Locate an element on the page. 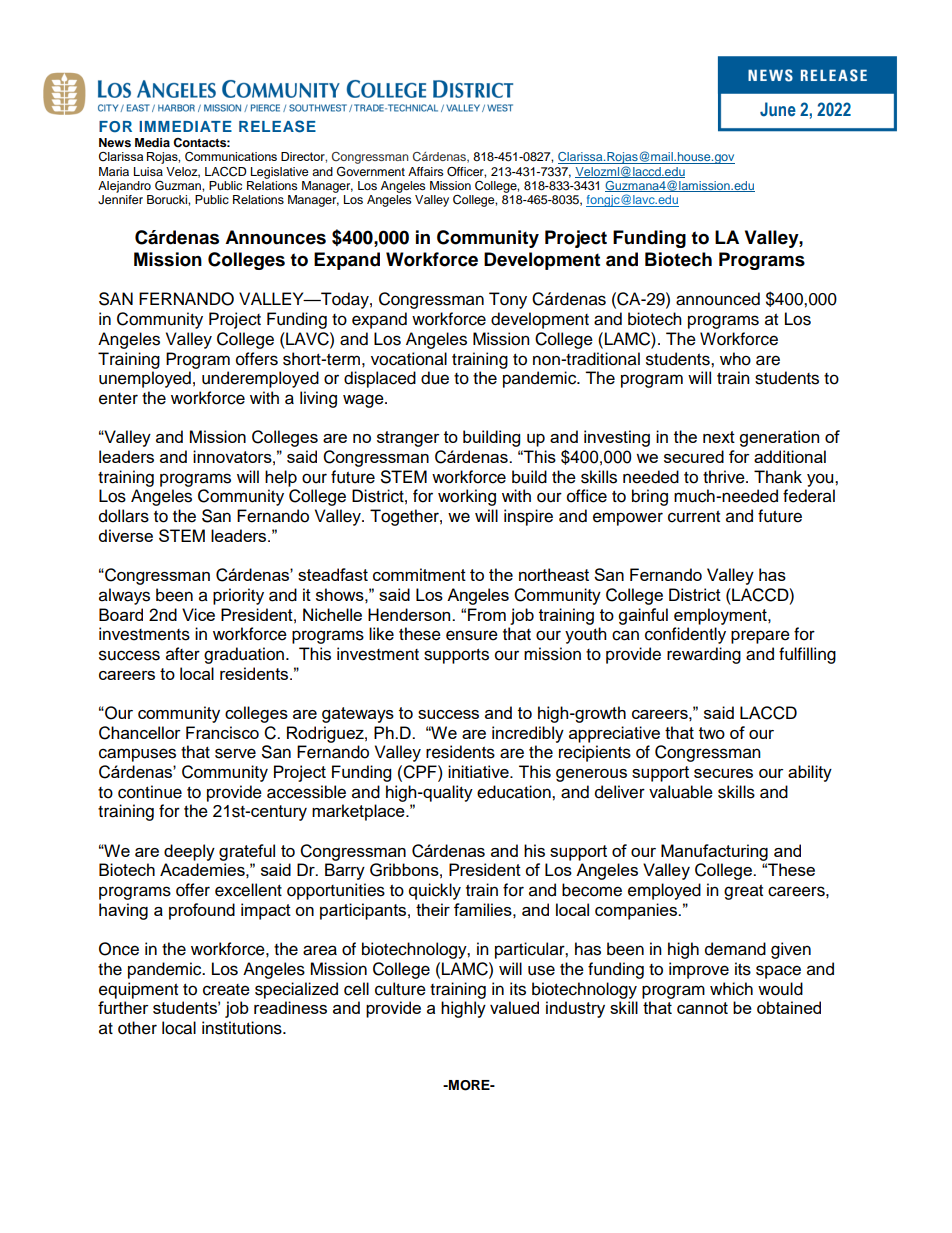  create is located at coordinates (226, 990).
